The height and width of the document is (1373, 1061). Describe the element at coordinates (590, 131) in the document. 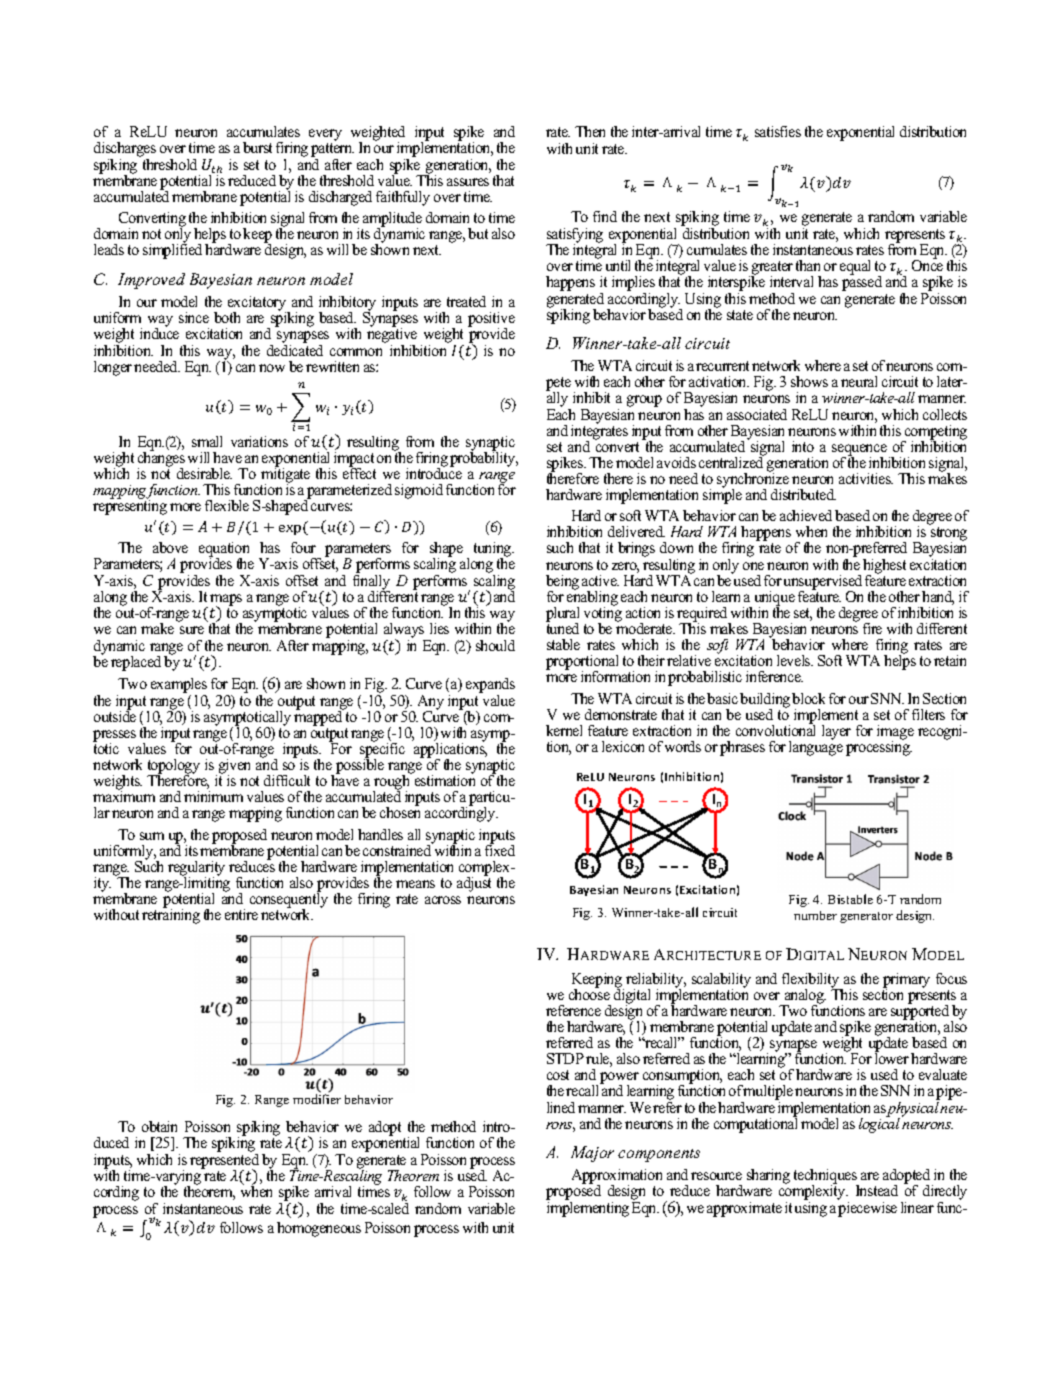

I see `Then` at that location.
